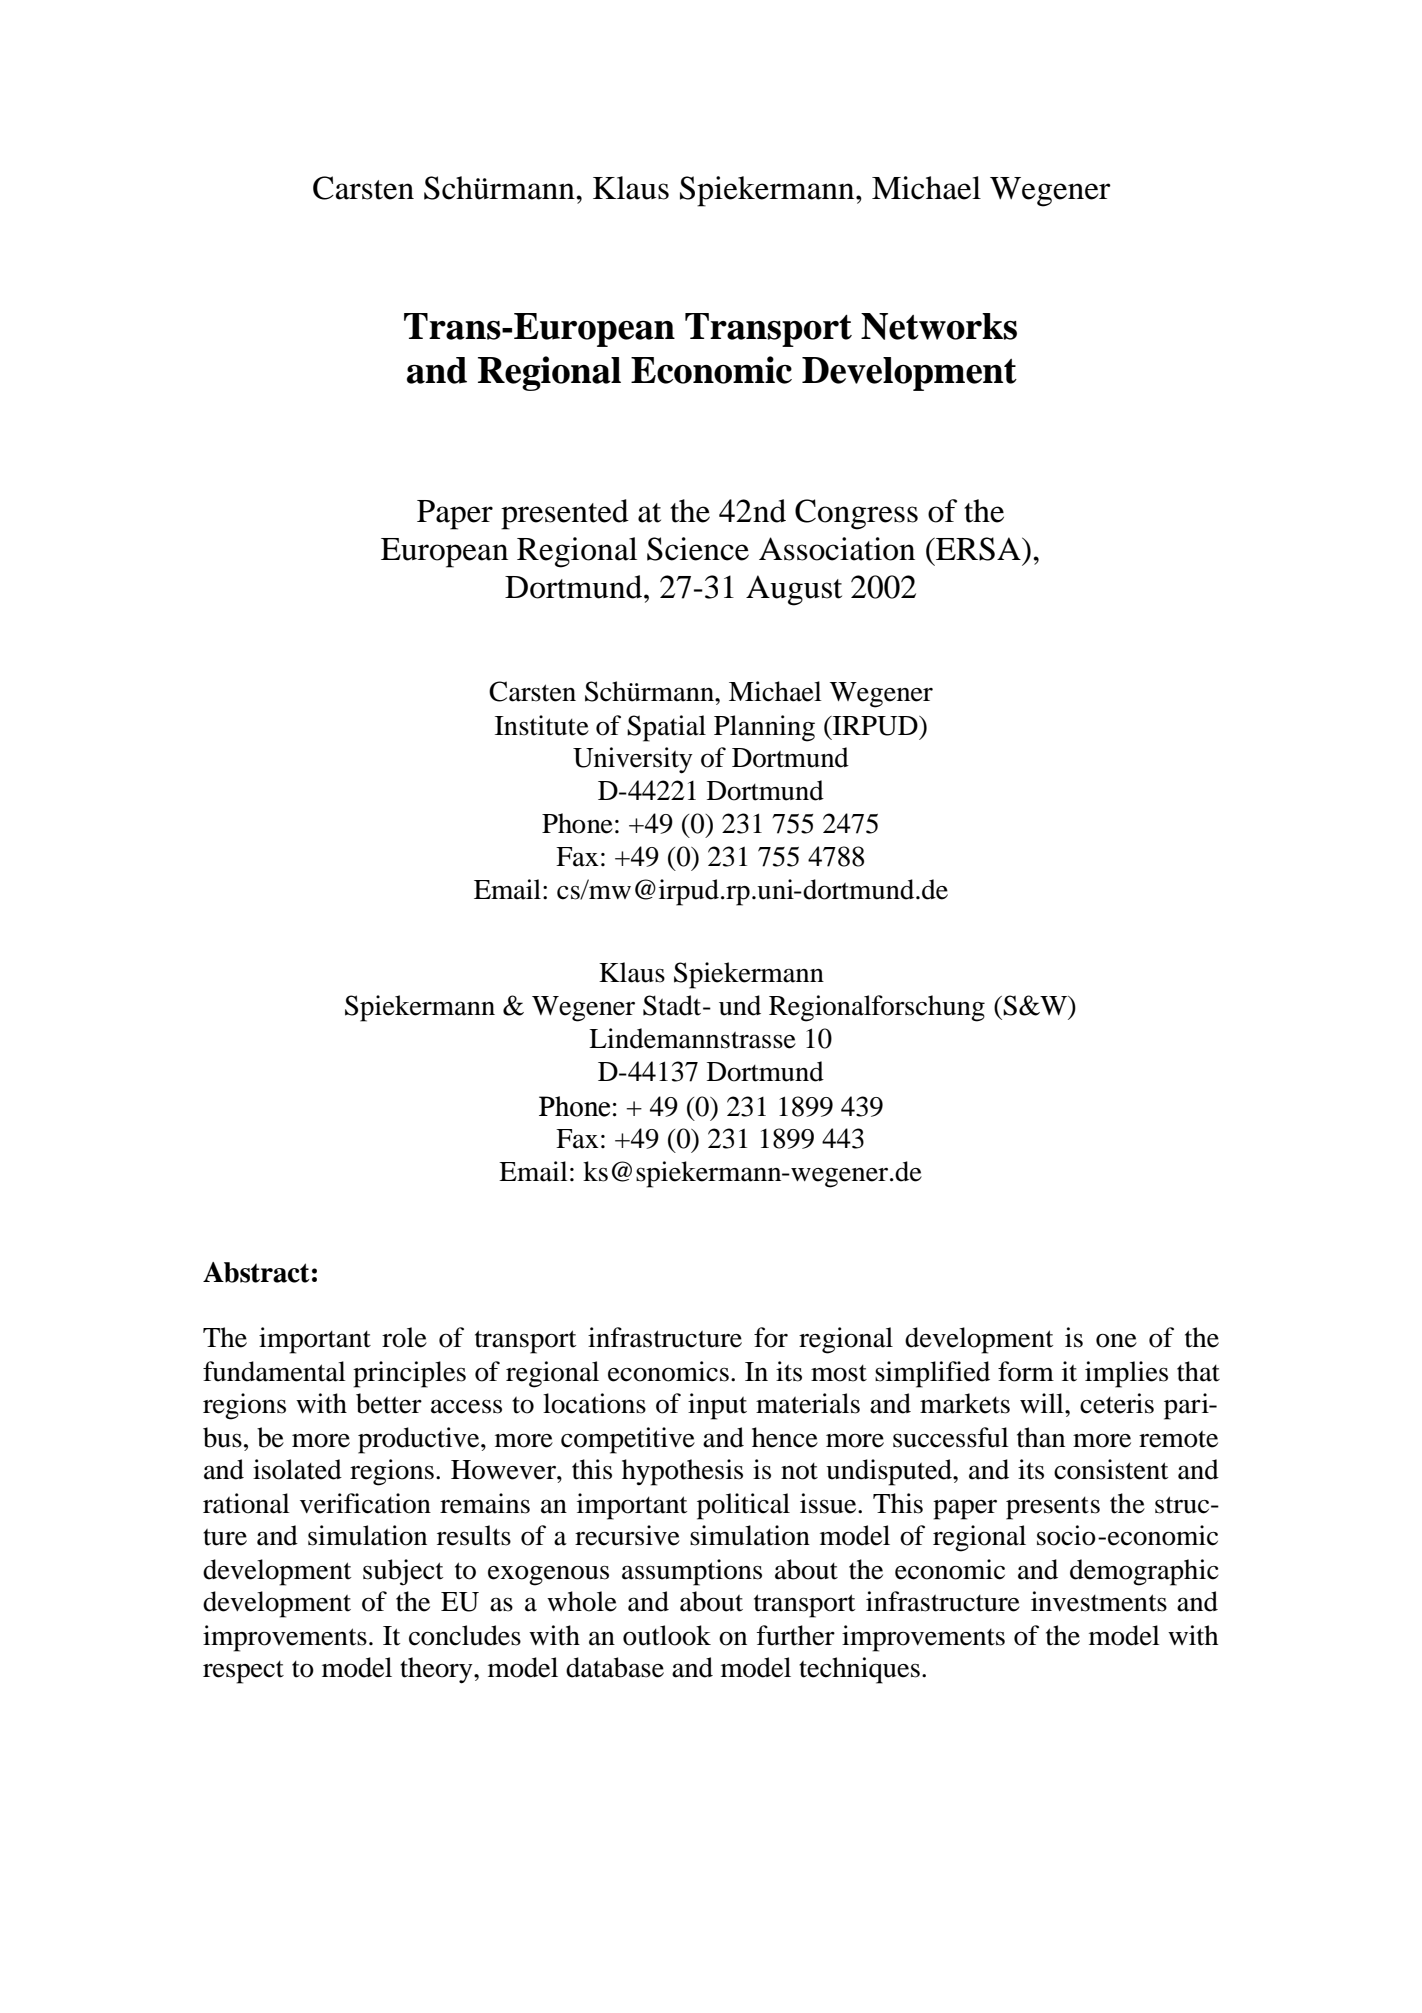  I want to click on subject, so click(403, 1572).
